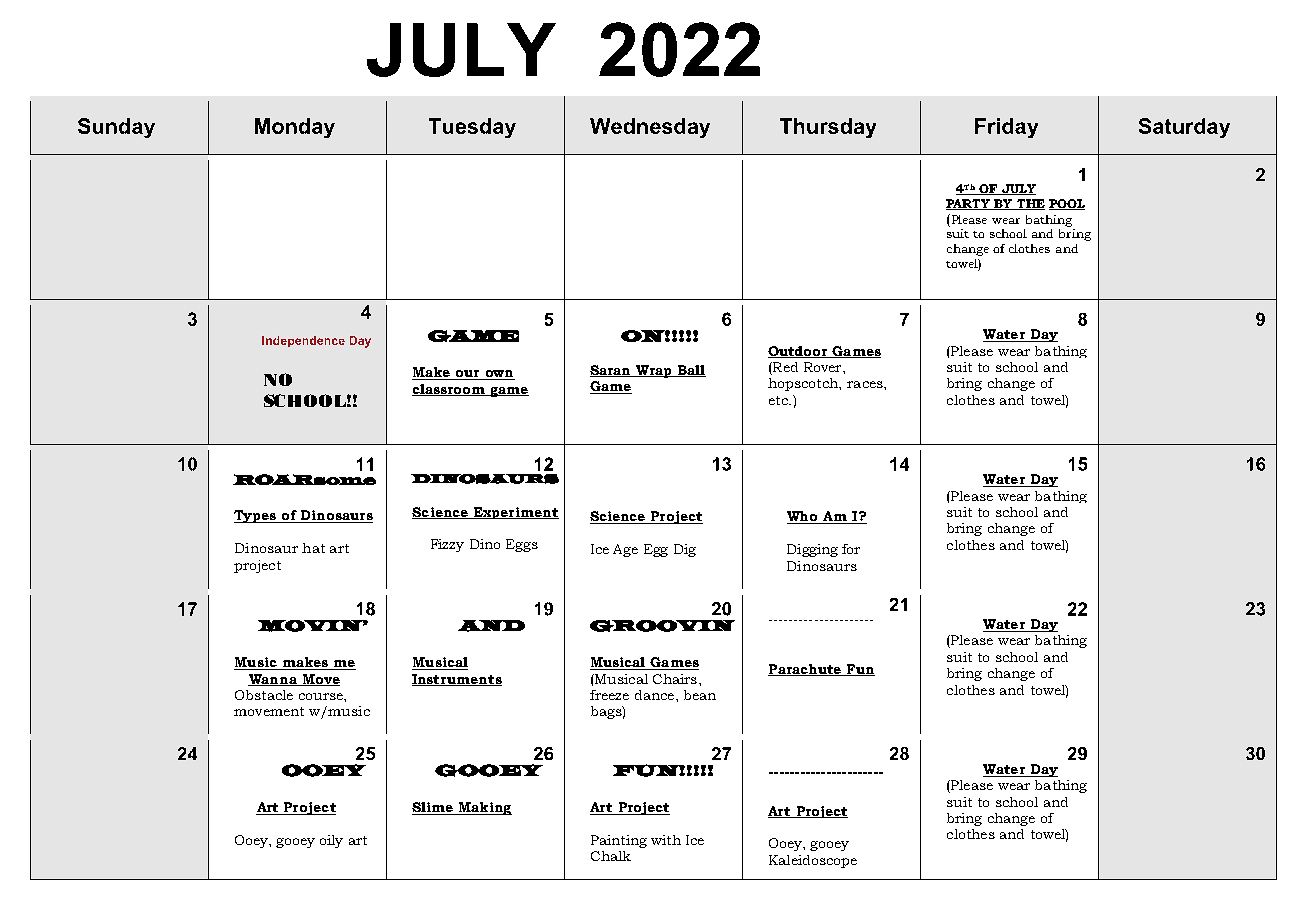 The width and height of the screenshot is (1308, 924). What do you see at coordinates (1017, 189) in the screenshot?
I see `JULY` at bounding box center [1017, 189].
